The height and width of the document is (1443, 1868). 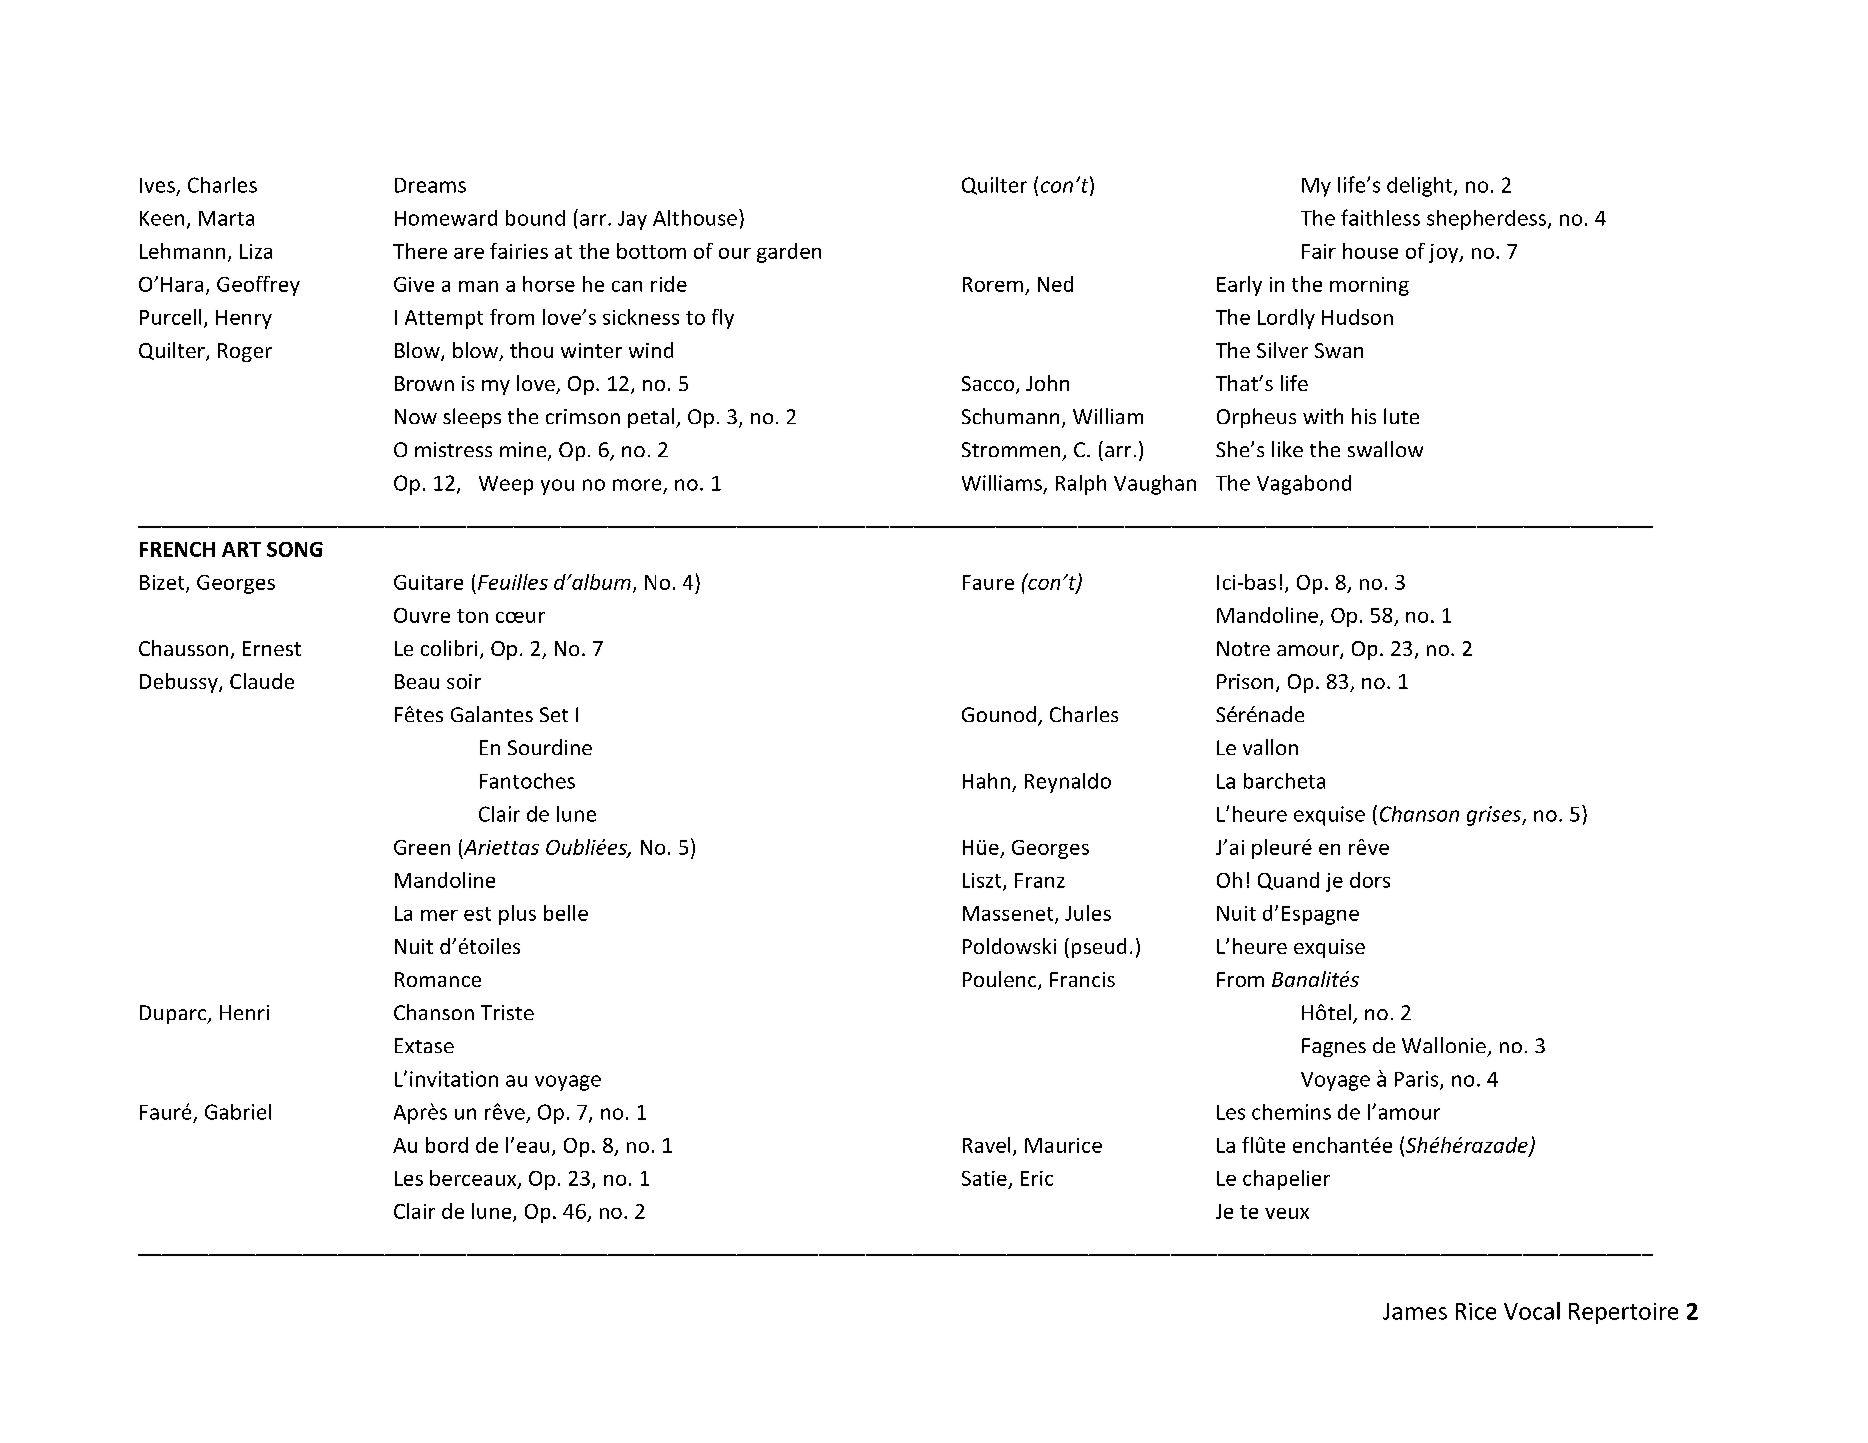 What do you see at coordinates (789, 253) in the document?
I see `garden` at bounding box center [789, 253].
